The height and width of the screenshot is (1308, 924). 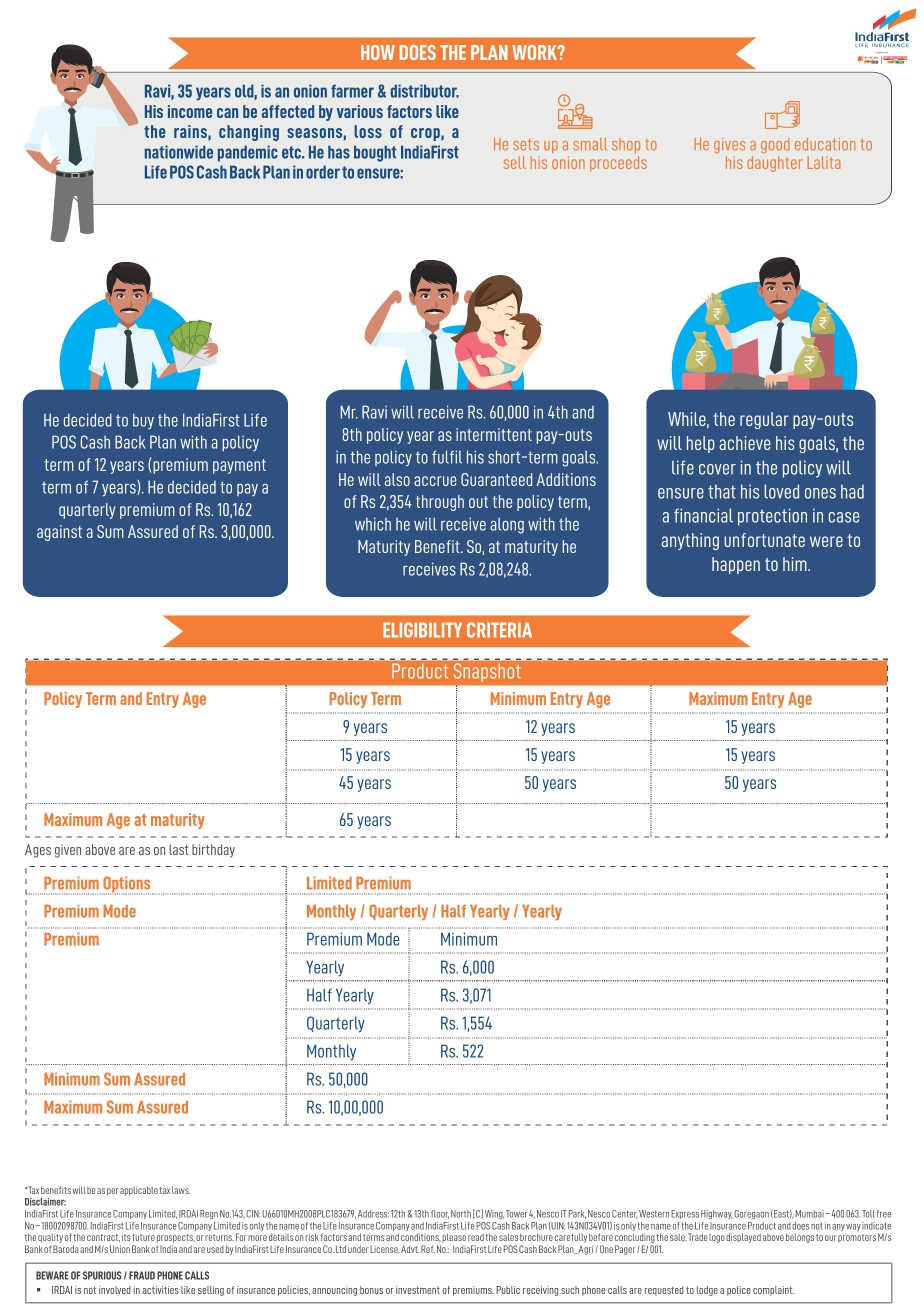 What do you see at coordinates (422, 630) in the screenshot?
I see `ELIGIBILITY` at bounding box center [422, 630].
